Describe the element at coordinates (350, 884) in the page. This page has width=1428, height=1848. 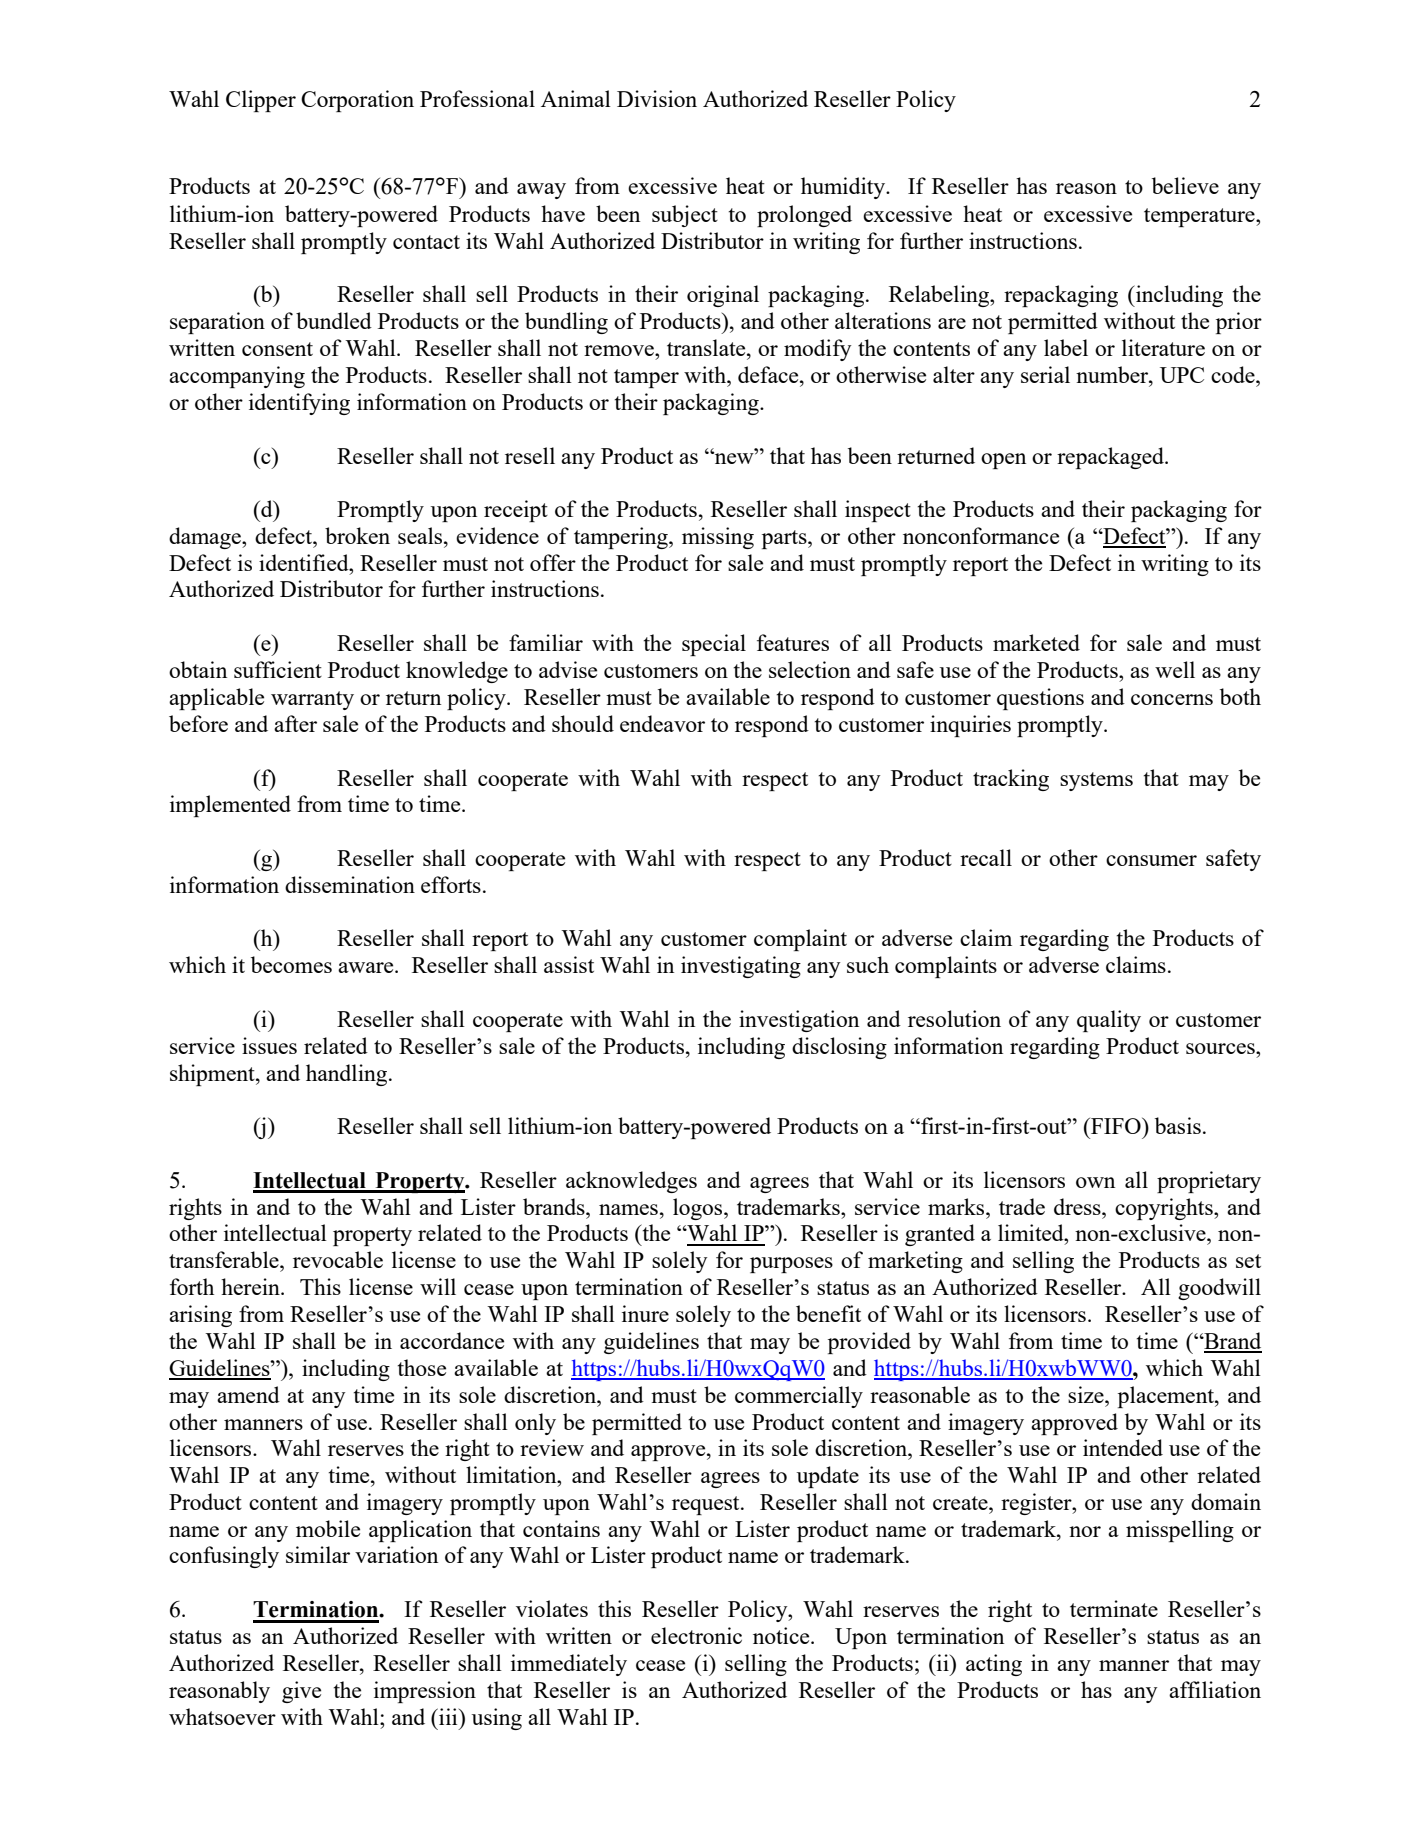
I see `dissemination` at that location.
